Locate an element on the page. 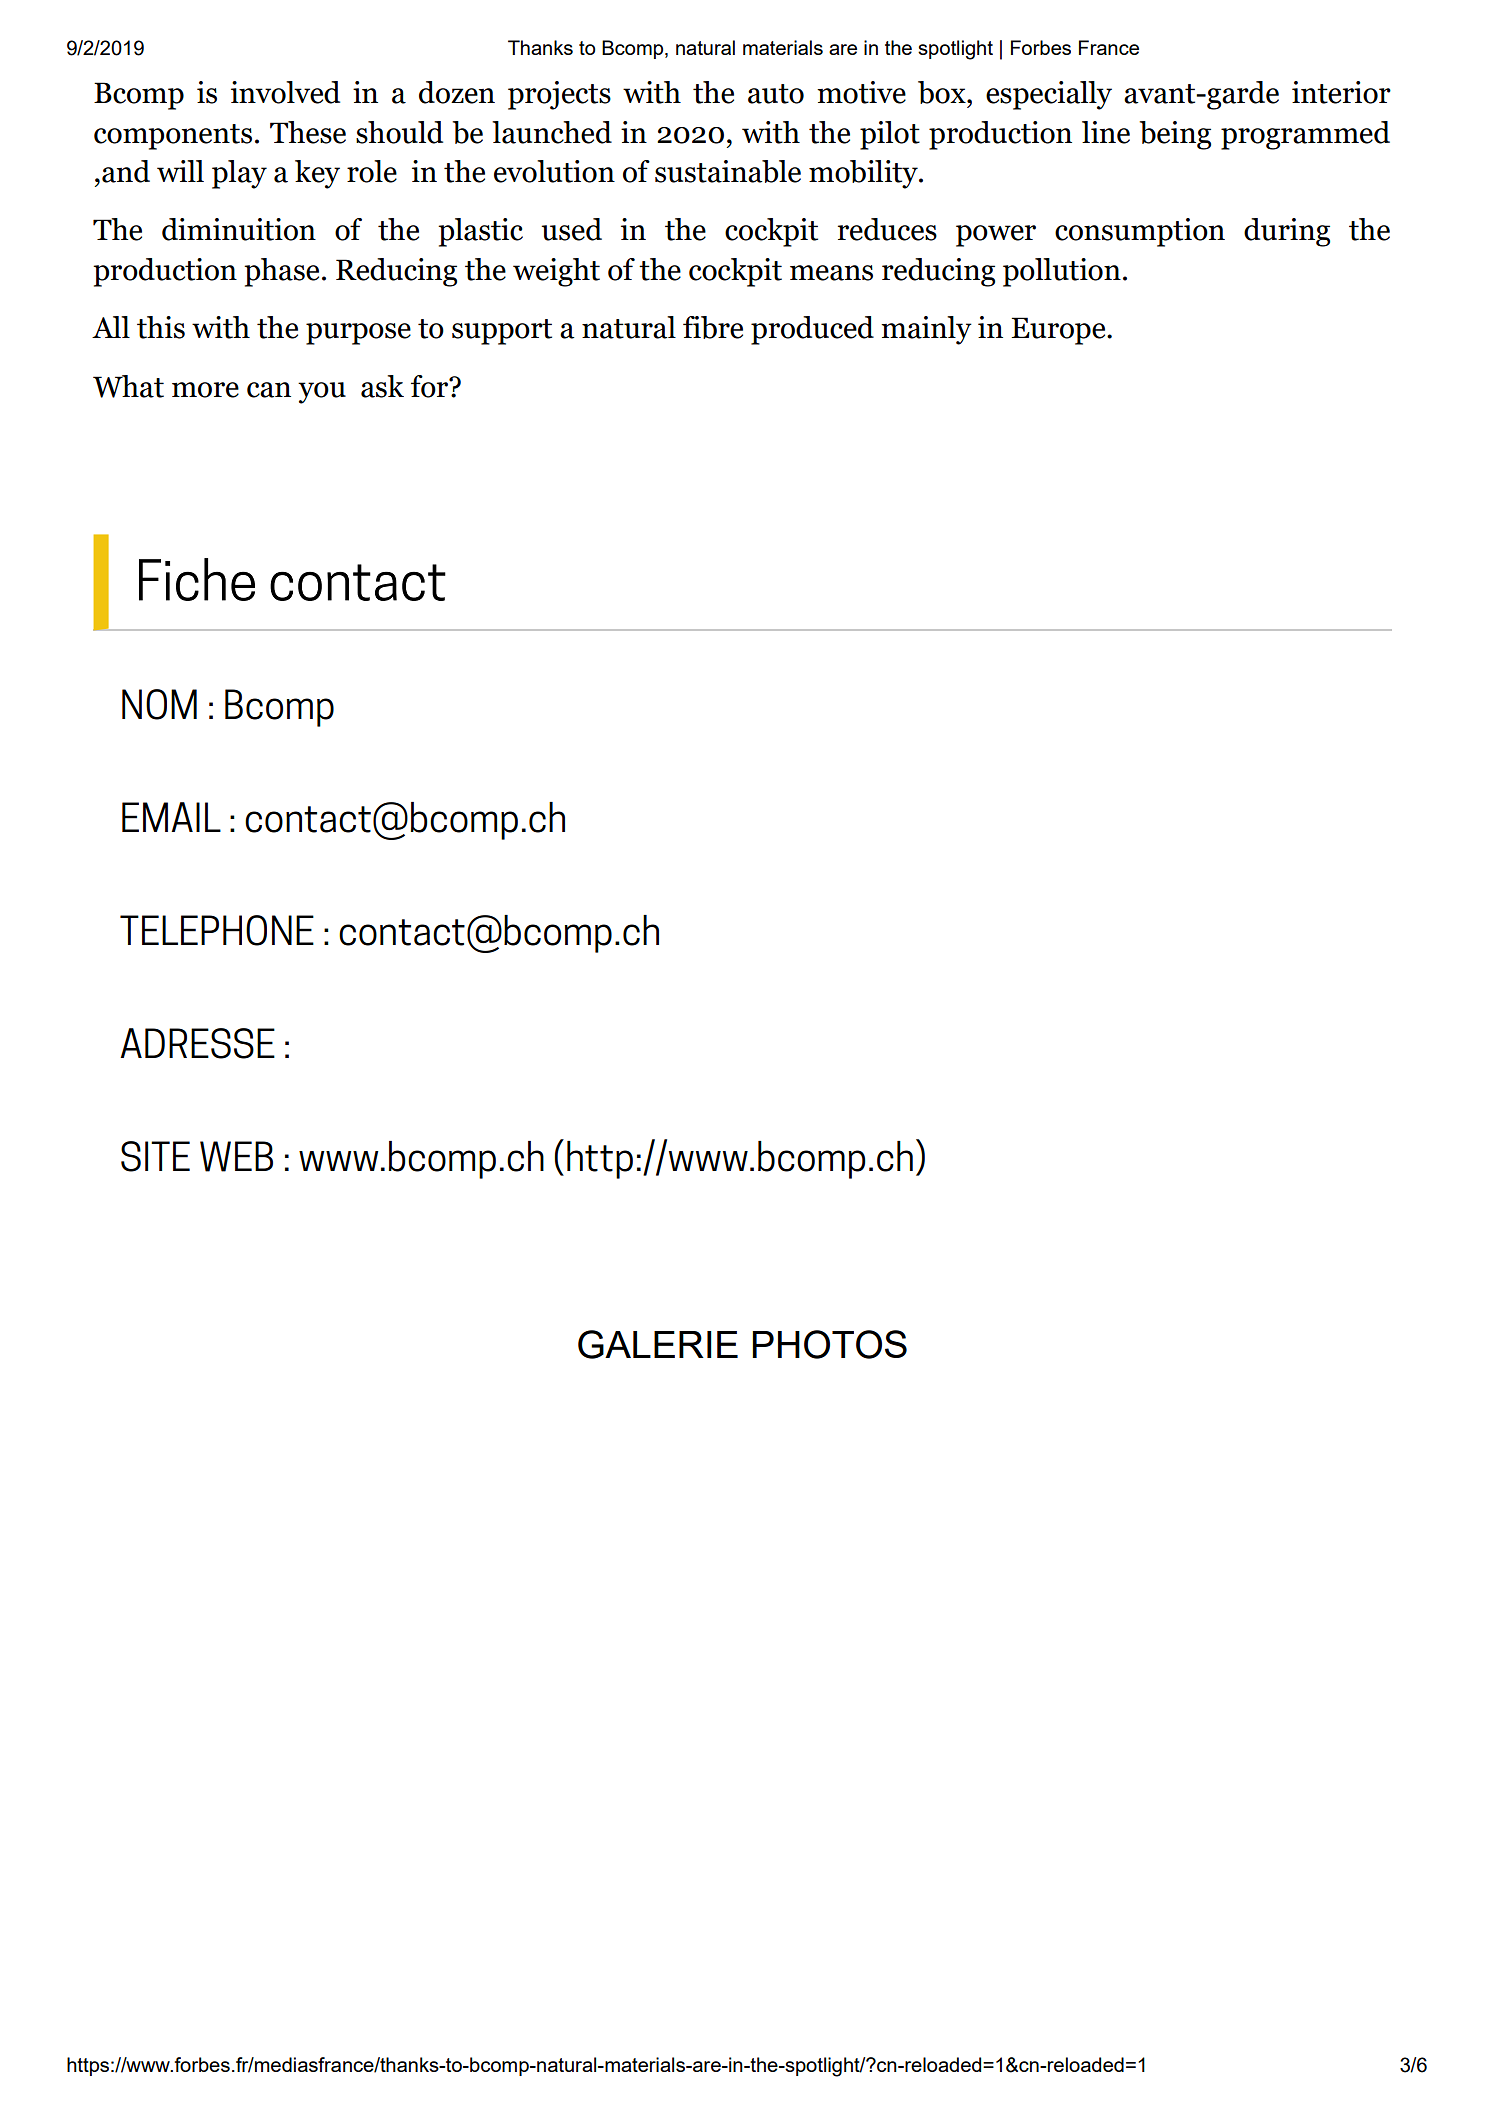 This image has height=2114, width=1494. NOM is located at coordinates (159, 704).
